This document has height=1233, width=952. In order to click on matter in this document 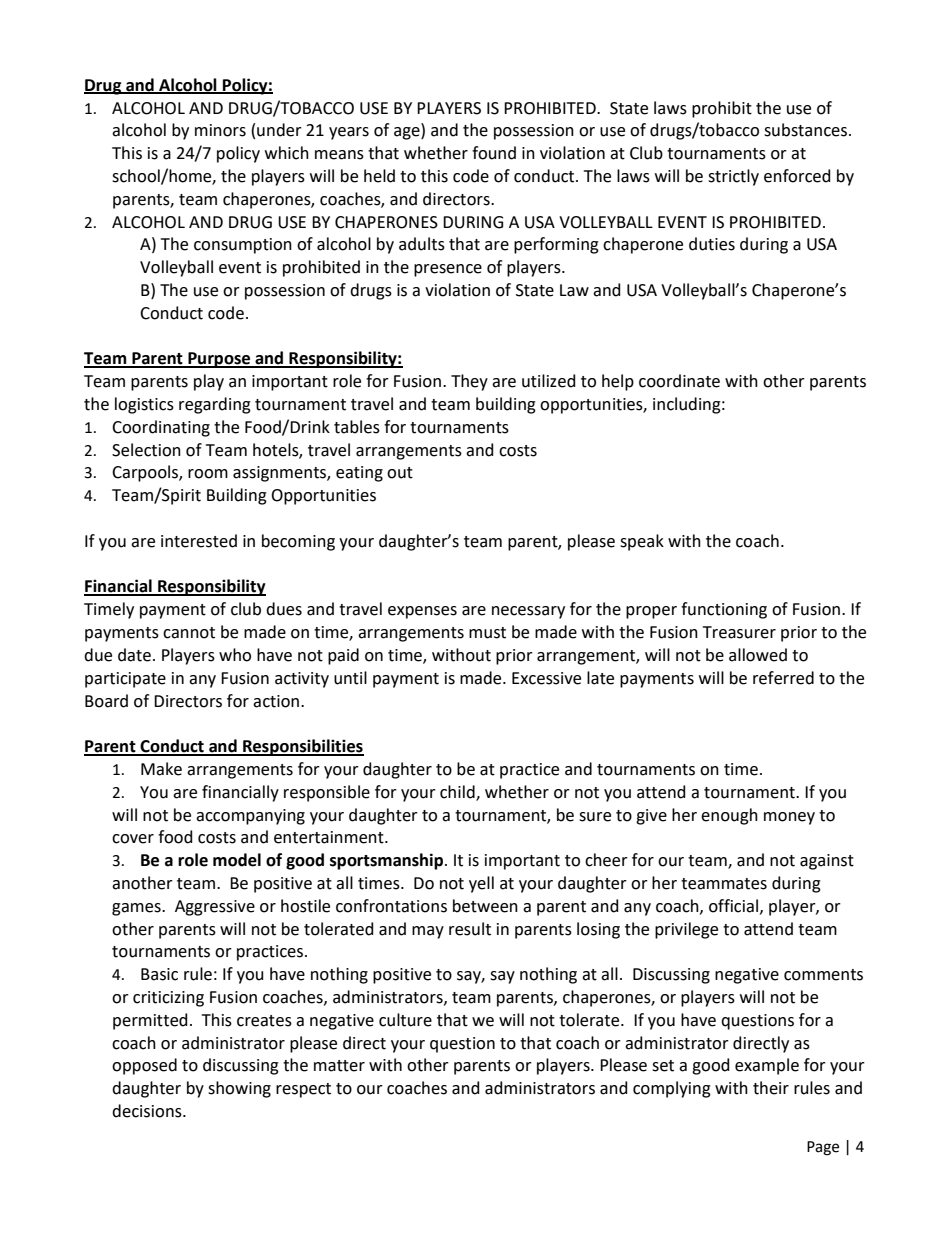, I will do `click(339, 1066)`.
